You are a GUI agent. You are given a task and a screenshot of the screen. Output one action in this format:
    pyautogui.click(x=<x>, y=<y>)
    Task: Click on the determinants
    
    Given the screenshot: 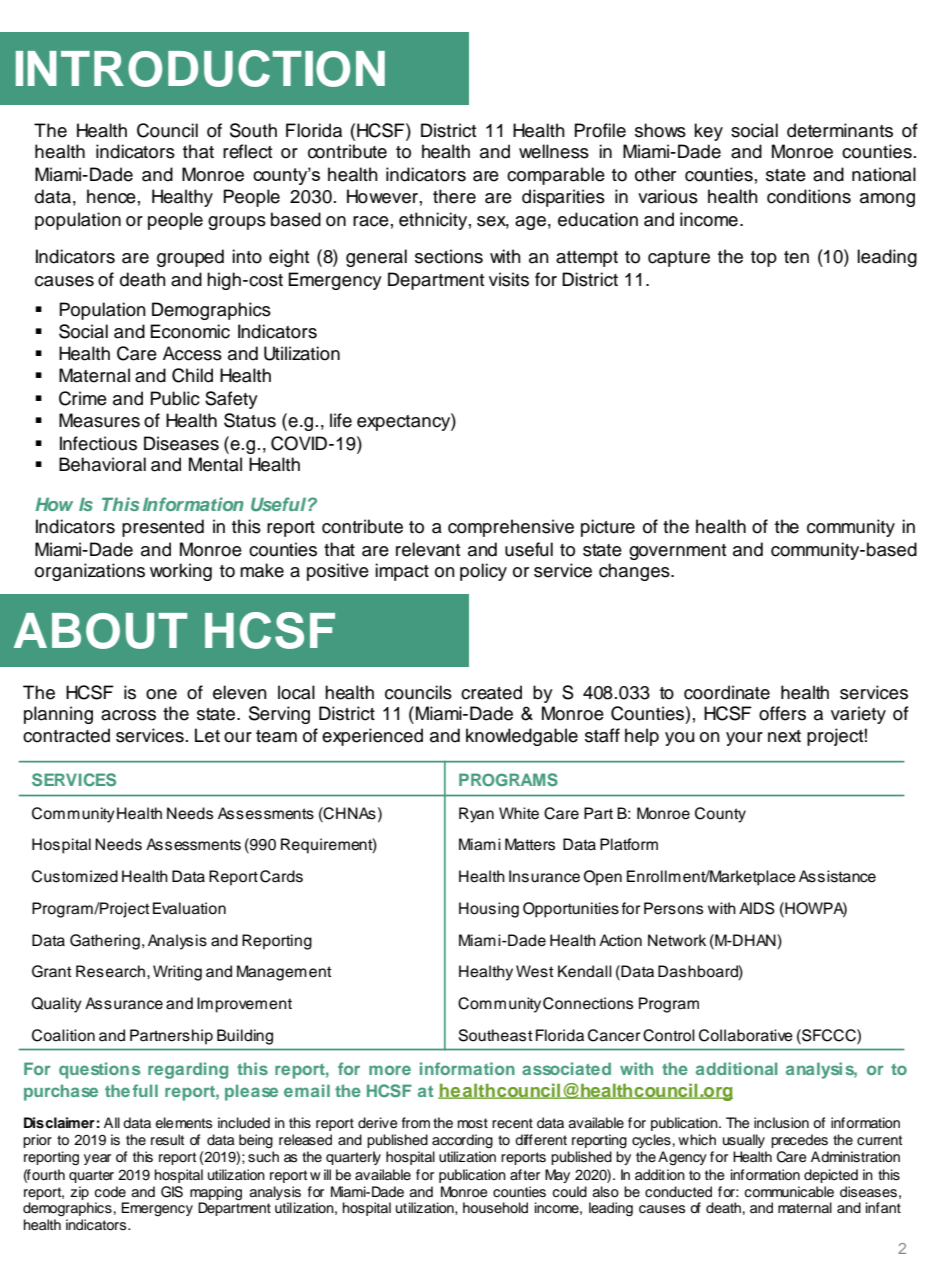 What is the action you would take?
    pyautogui.click(x=840, y=130)
